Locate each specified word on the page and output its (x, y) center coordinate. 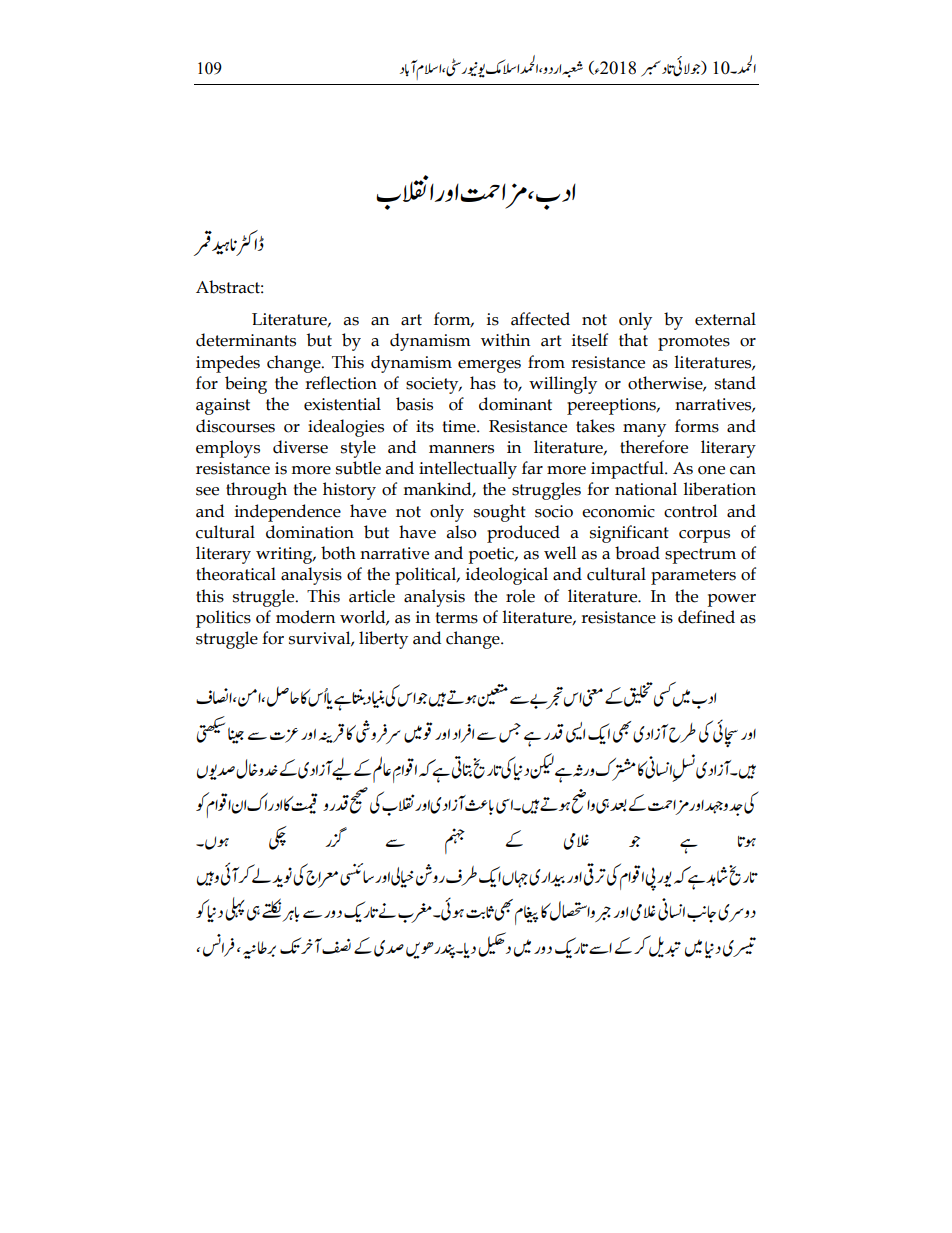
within (505, 340)
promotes (694, 343)
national (646, 489)
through (256, 491)
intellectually (468, 470)
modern (305, 617)
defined (706, 617)
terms (456, 618)
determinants (246, 340)
